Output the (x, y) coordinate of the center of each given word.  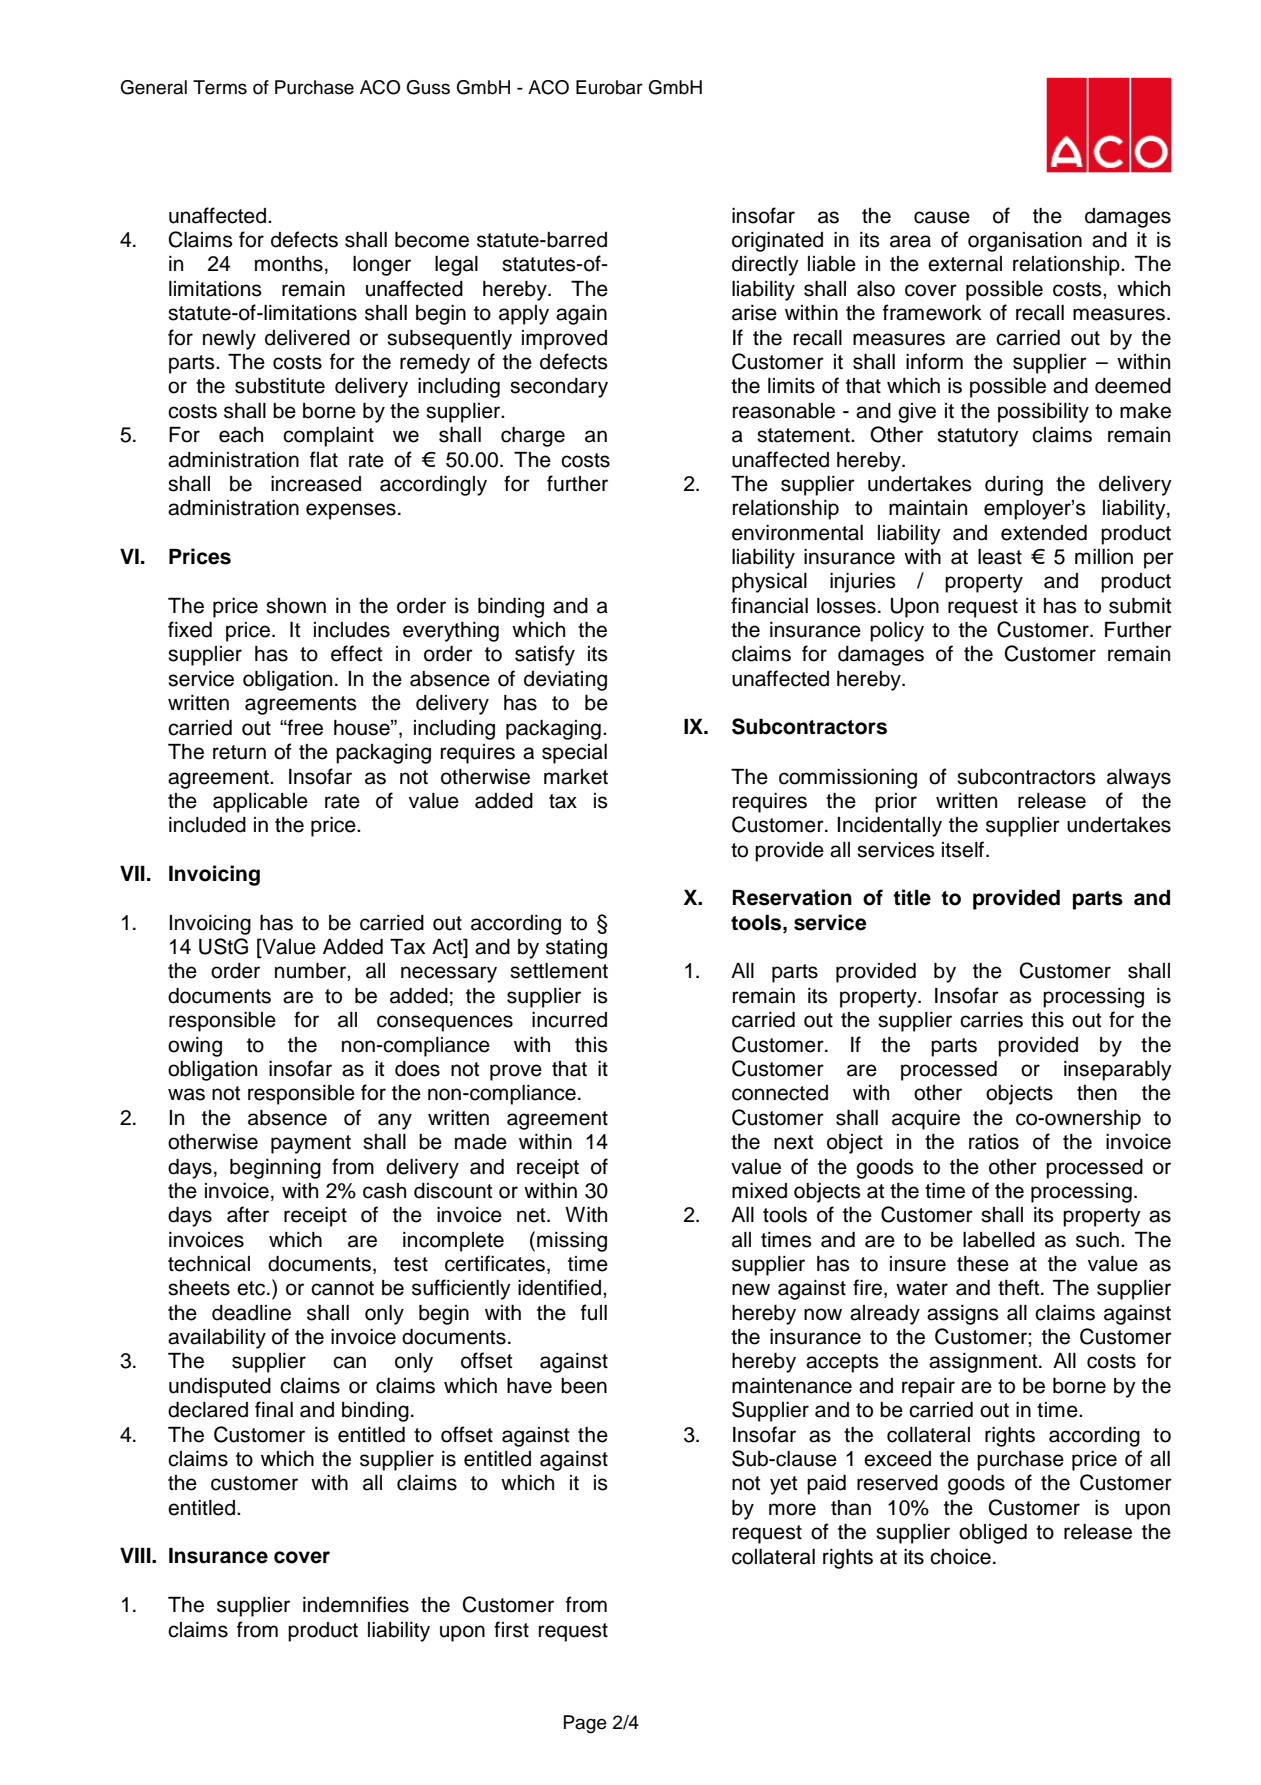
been (584, 1386)
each (241, 435)
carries (991, 1020)
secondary (559, 388)
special (574, 754)
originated (777, 242)
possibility (1043, 413)
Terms (220, 87)
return (239, 752)
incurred (569, 1020)
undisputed (220, 1388)
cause (942, 217)
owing (195, 1047)
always (1139, 779)
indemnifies (356, 1604)
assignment (984, 1363)
